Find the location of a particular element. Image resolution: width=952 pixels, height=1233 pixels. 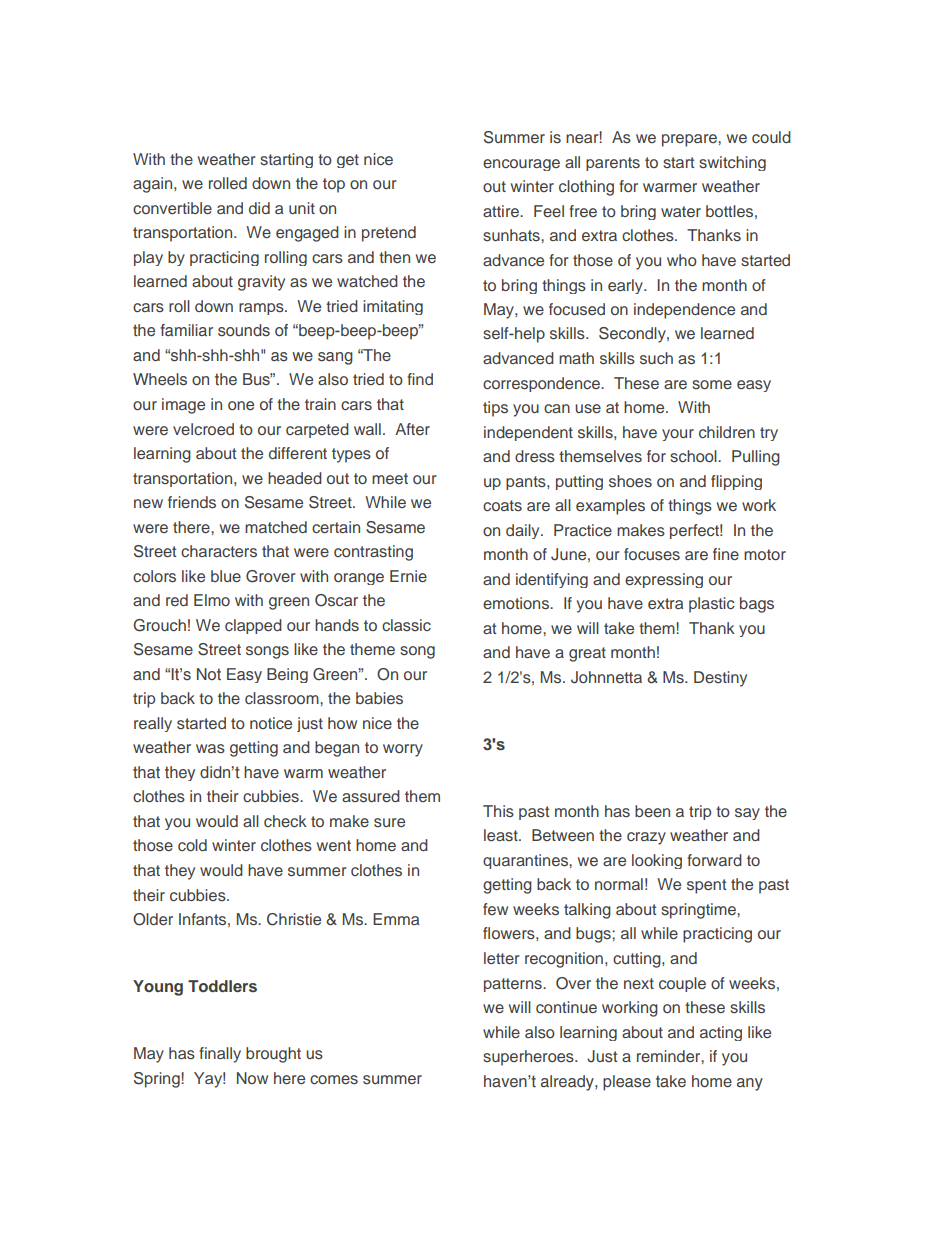

plastic is located at coordinates (712, 605).
